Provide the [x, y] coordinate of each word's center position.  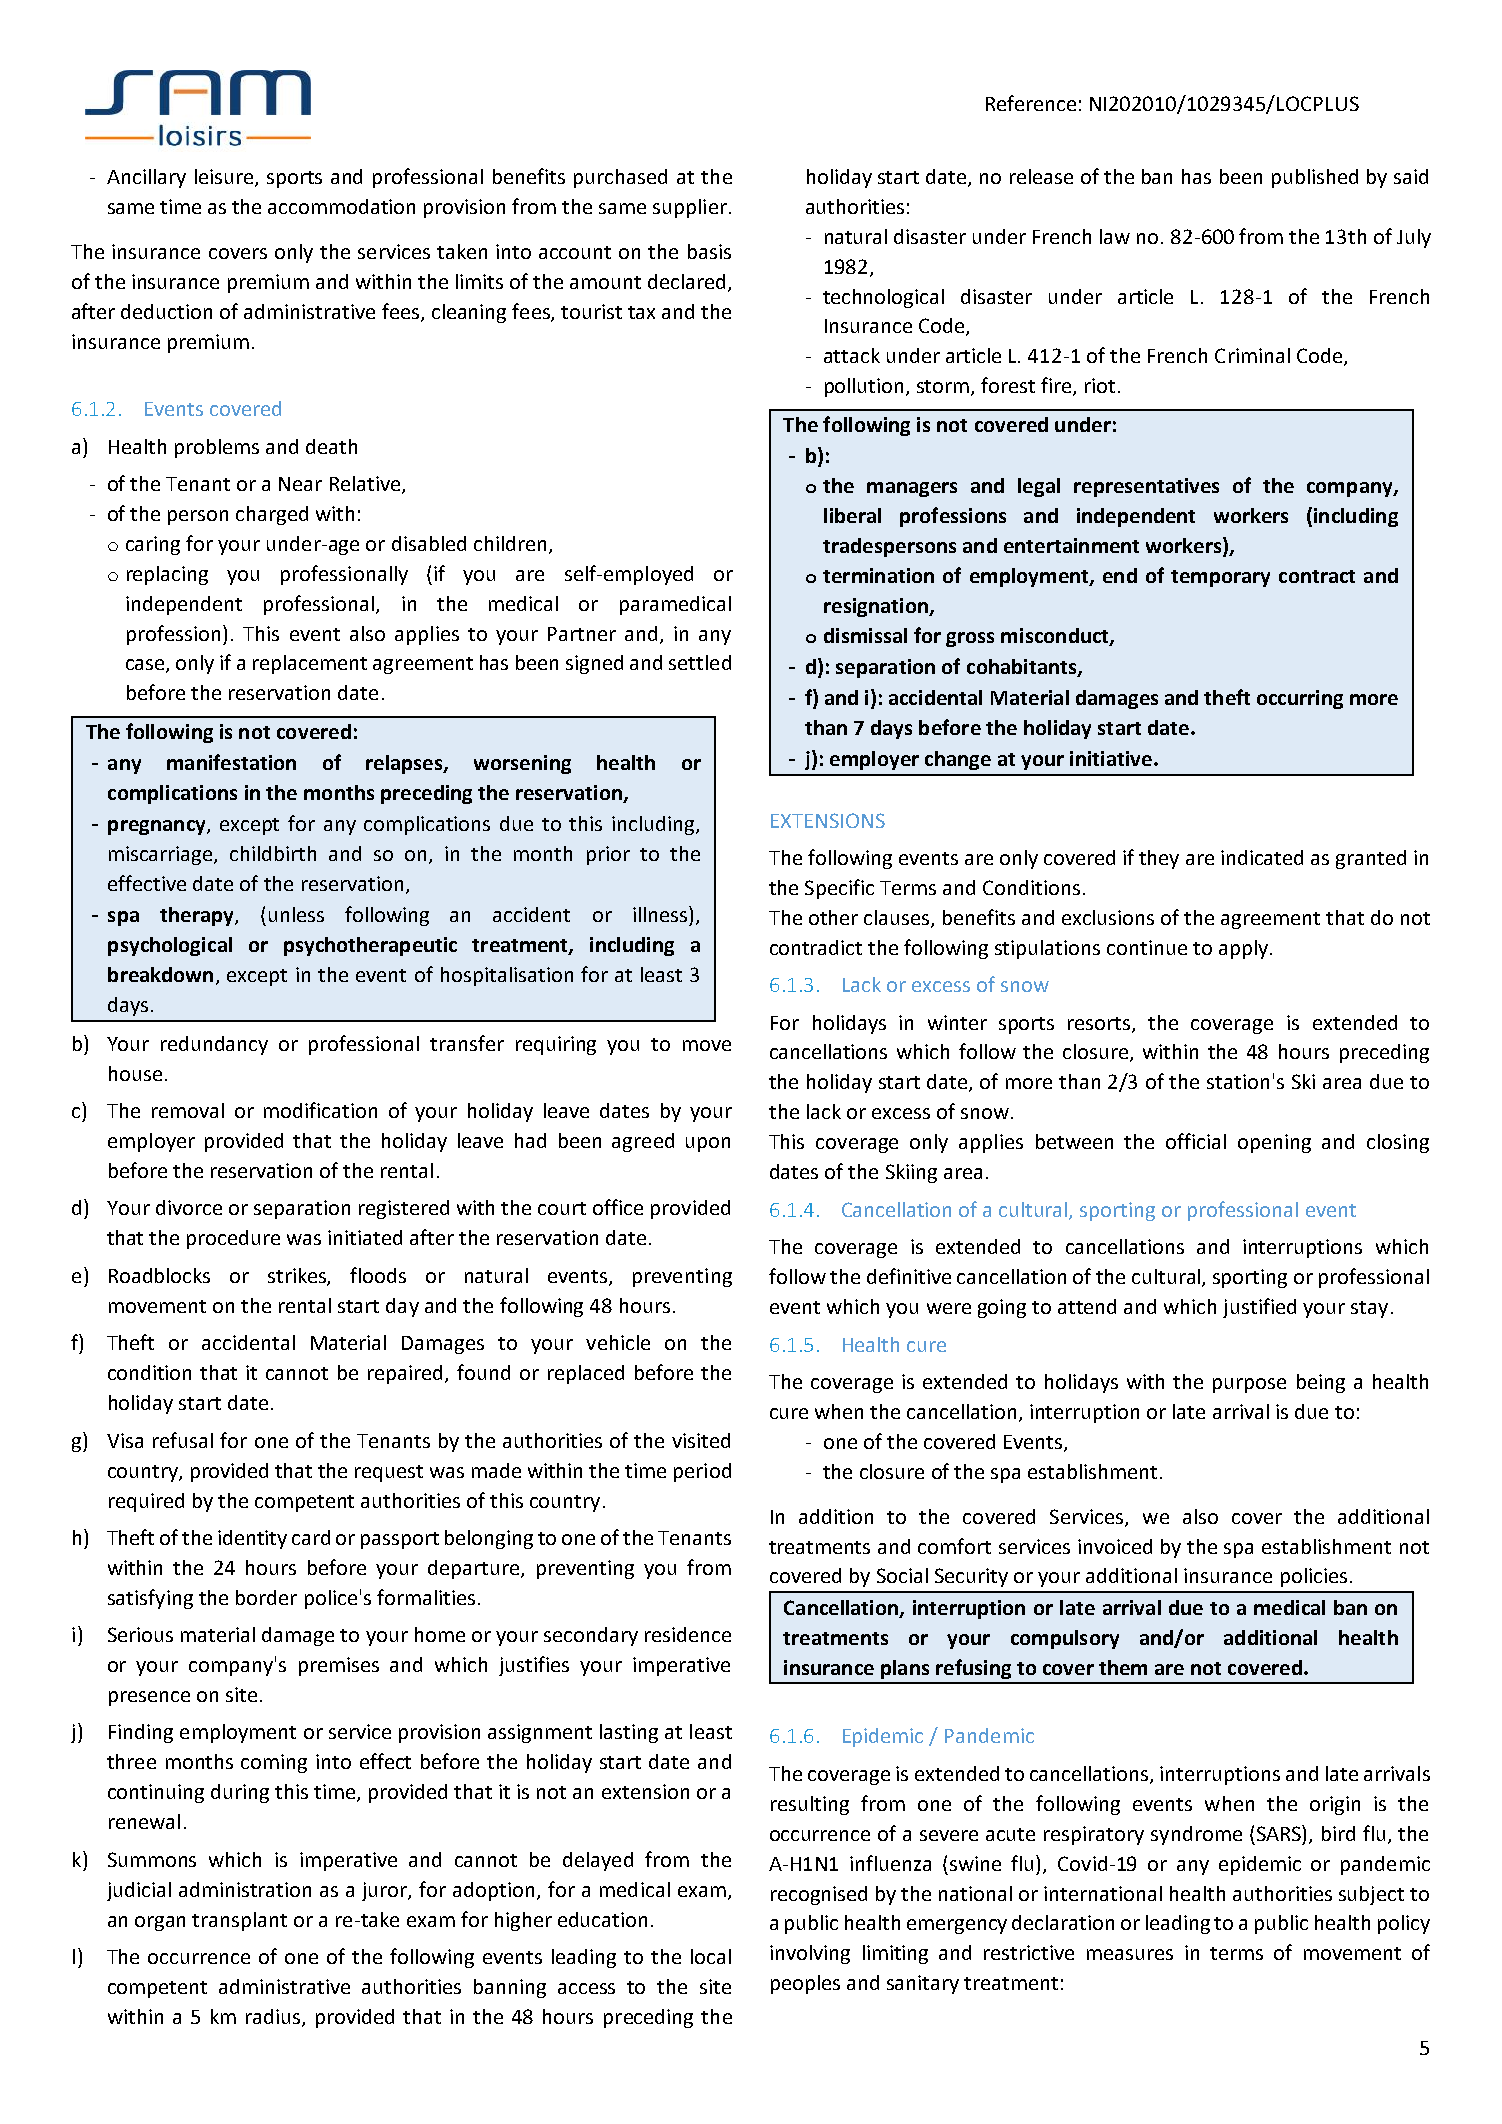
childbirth [273, 853]
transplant [239, 1921]
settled [700, 662]
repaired [407, 1374]
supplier [690, 208]
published [1315, 178]
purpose [1249, 1385]
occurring [1300, 699]
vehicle [618, 1342]
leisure [225, 177]
